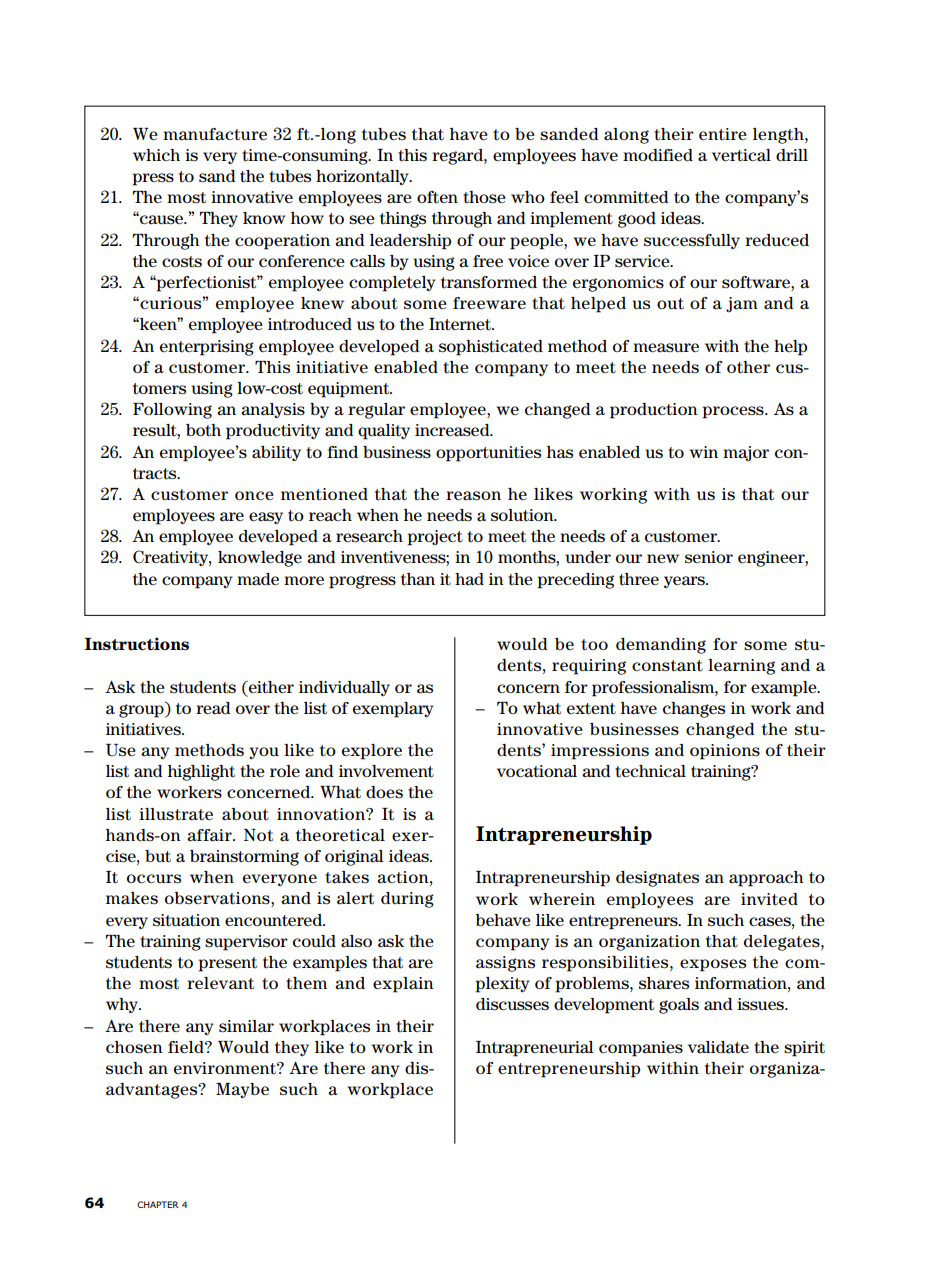  I want to click on exemplary, so click(393, 710).
